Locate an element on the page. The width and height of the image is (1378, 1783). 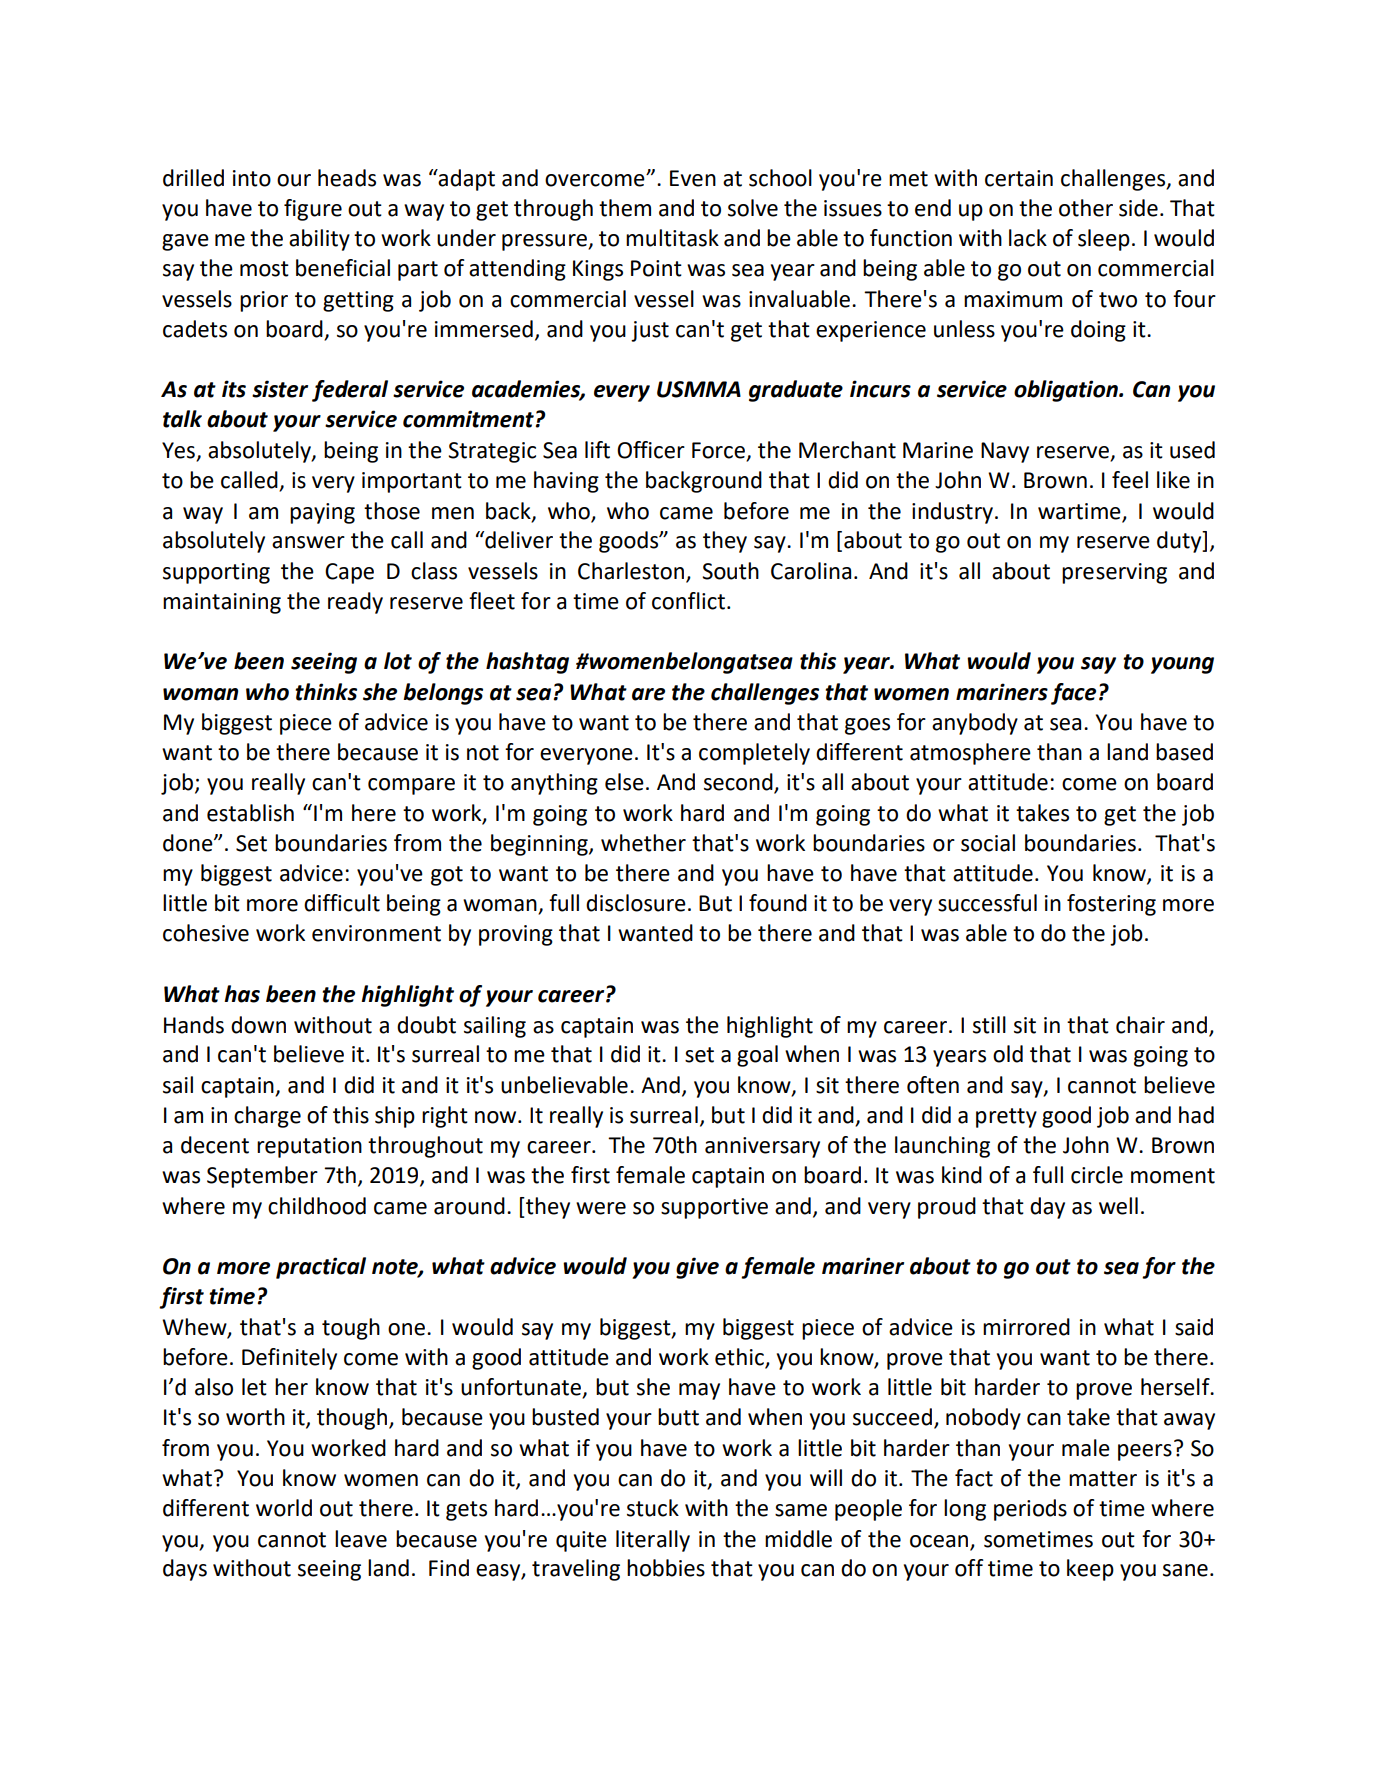
literally is located at coordinates (653, 1541).
